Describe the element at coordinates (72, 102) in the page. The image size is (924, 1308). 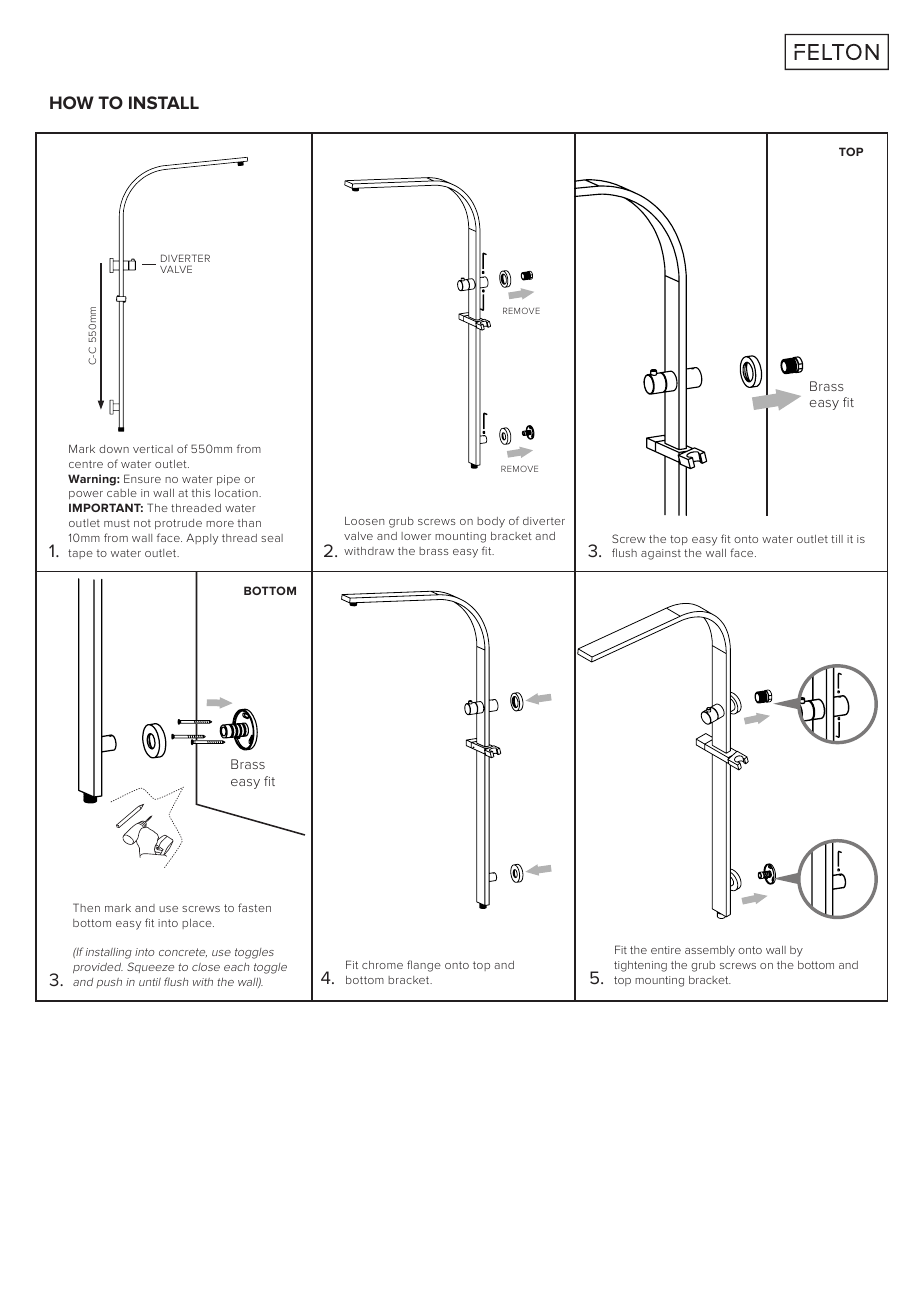
I see `HOW` at that location.
